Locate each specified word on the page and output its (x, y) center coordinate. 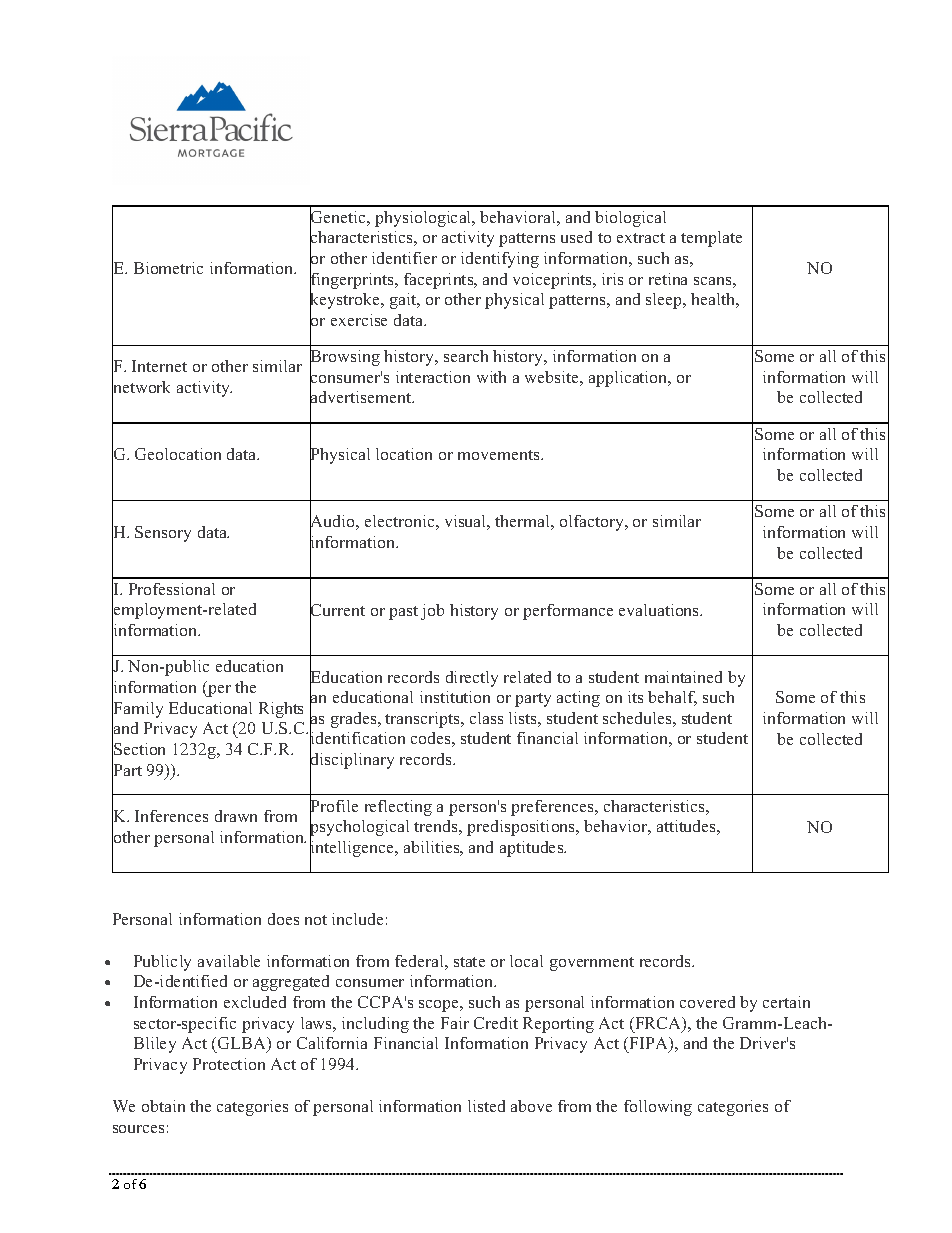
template (711, 239)
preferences (553, 808)
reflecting (398, 808)
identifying (500, 260)
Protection (229, 1064)
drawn (236, 816)
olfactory (593, 523)
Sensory (163, 534)
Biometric (168, 268)
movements (500, 455)
